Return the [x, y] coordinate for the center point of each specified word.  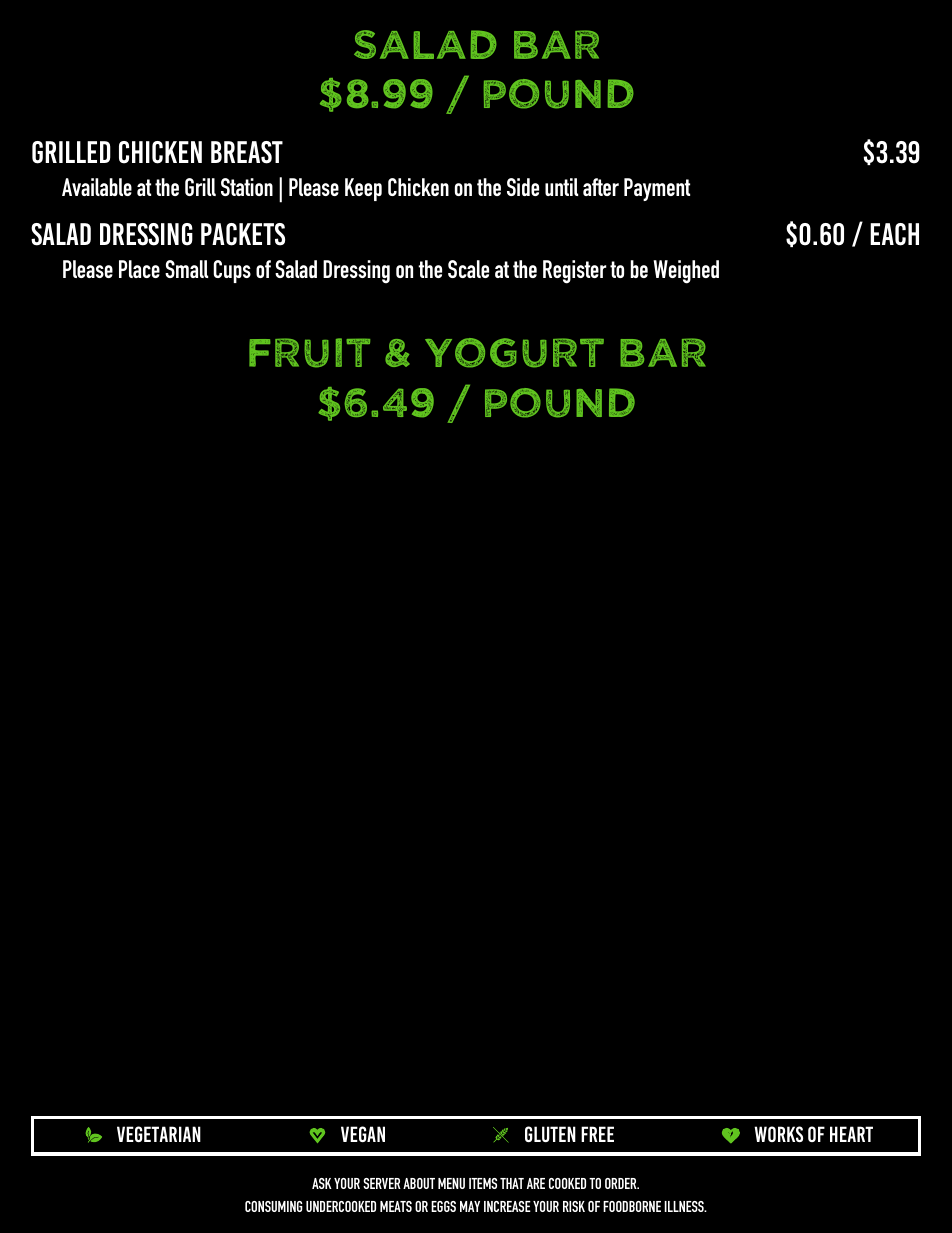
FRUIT [309, 353]
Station [247, 187]
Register [574, 272]
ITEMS [483, 1183]
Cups [232, 271]
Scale [468, 269]
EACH [894, 234]
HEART [851, 1134]
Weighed [686, 272]
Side [523, 187]
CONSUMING [274, 1206]
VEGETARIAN [159, 1134]
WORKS [778, 1134]
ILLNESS [685, 1206]
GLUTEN [550, 1134]
